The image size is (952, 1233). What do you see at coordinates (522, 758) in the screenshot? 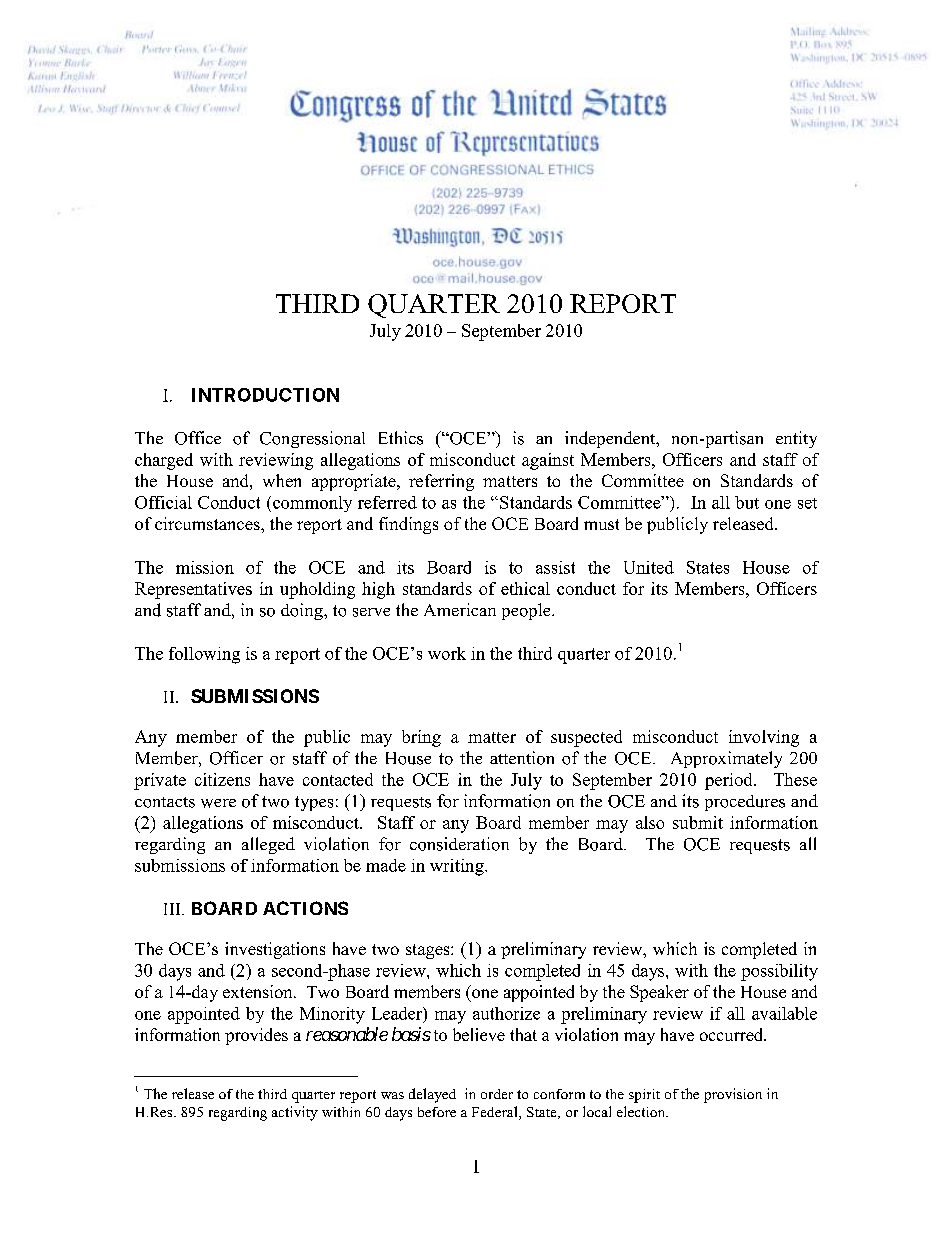
I see `attention` at bounding box center [522, 758].
